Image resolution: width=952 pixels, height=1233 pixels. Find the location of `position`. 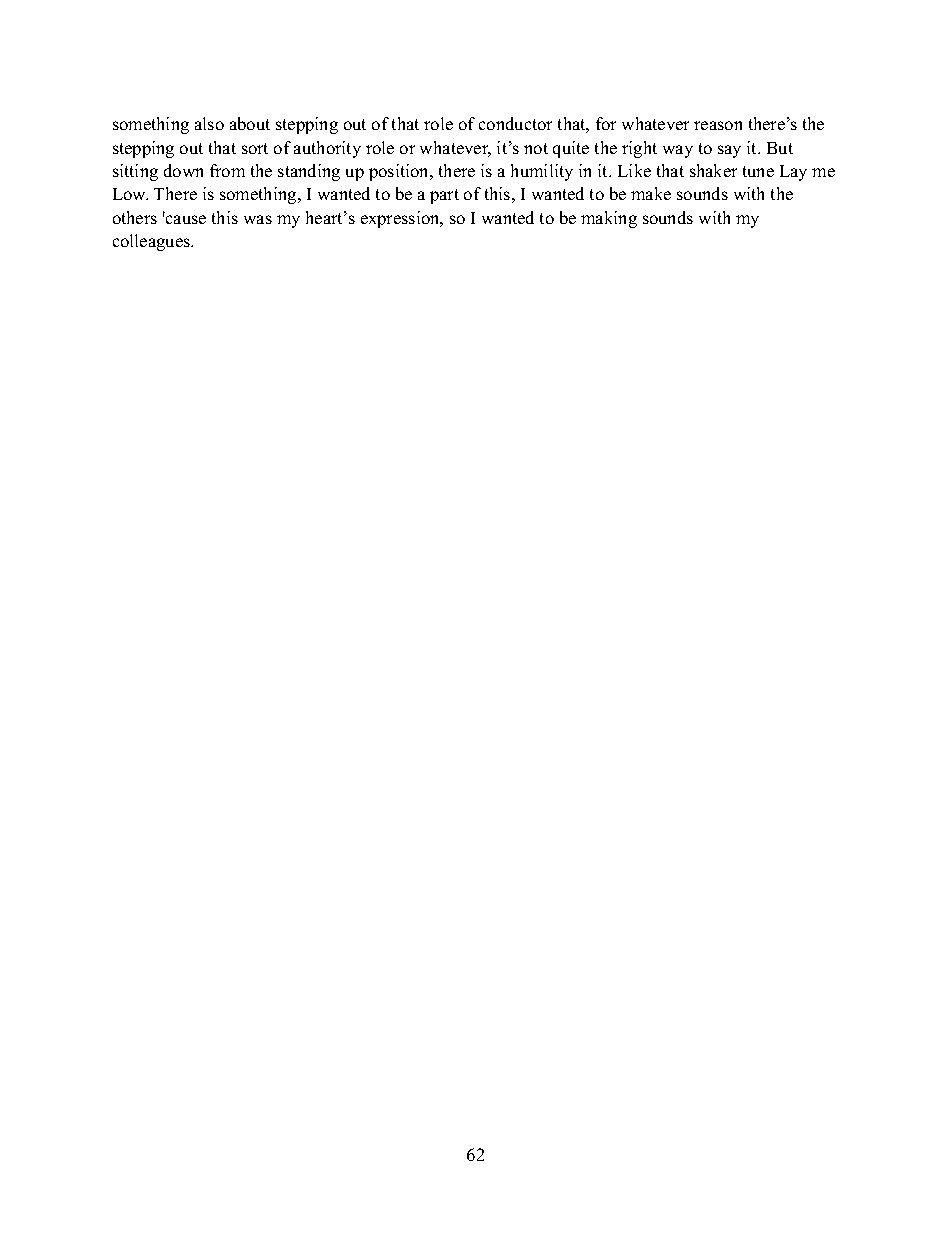

position is located at coordinates (400, 172).
